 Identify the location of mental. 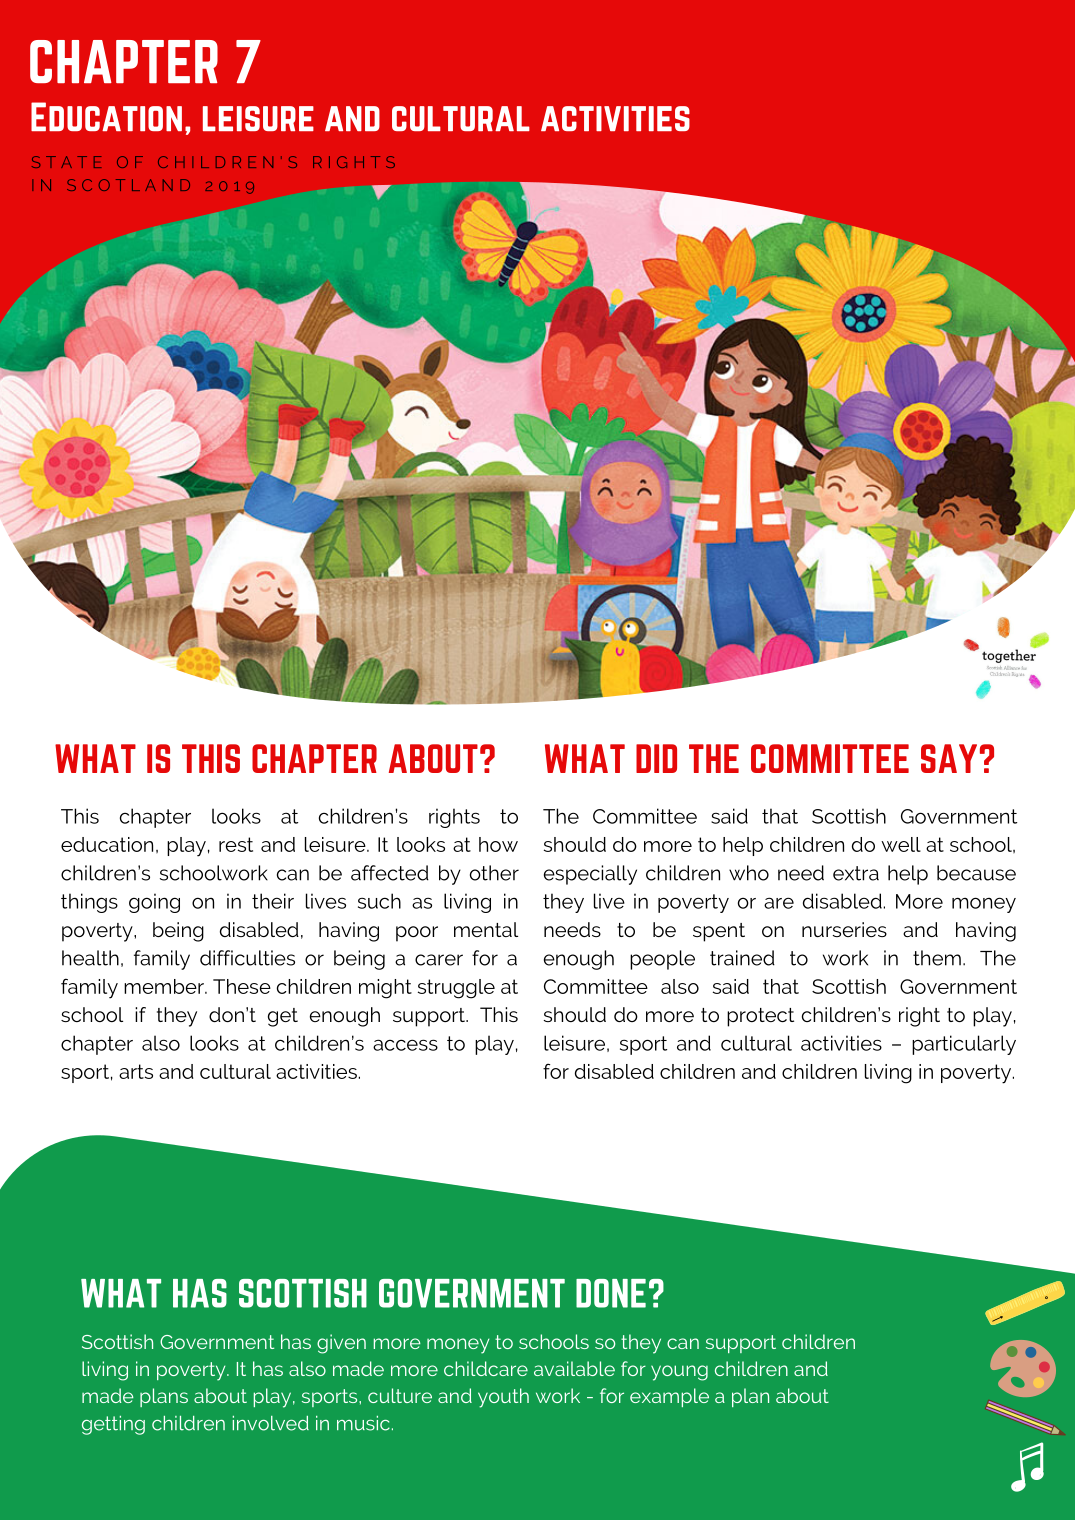
(486, 929).
